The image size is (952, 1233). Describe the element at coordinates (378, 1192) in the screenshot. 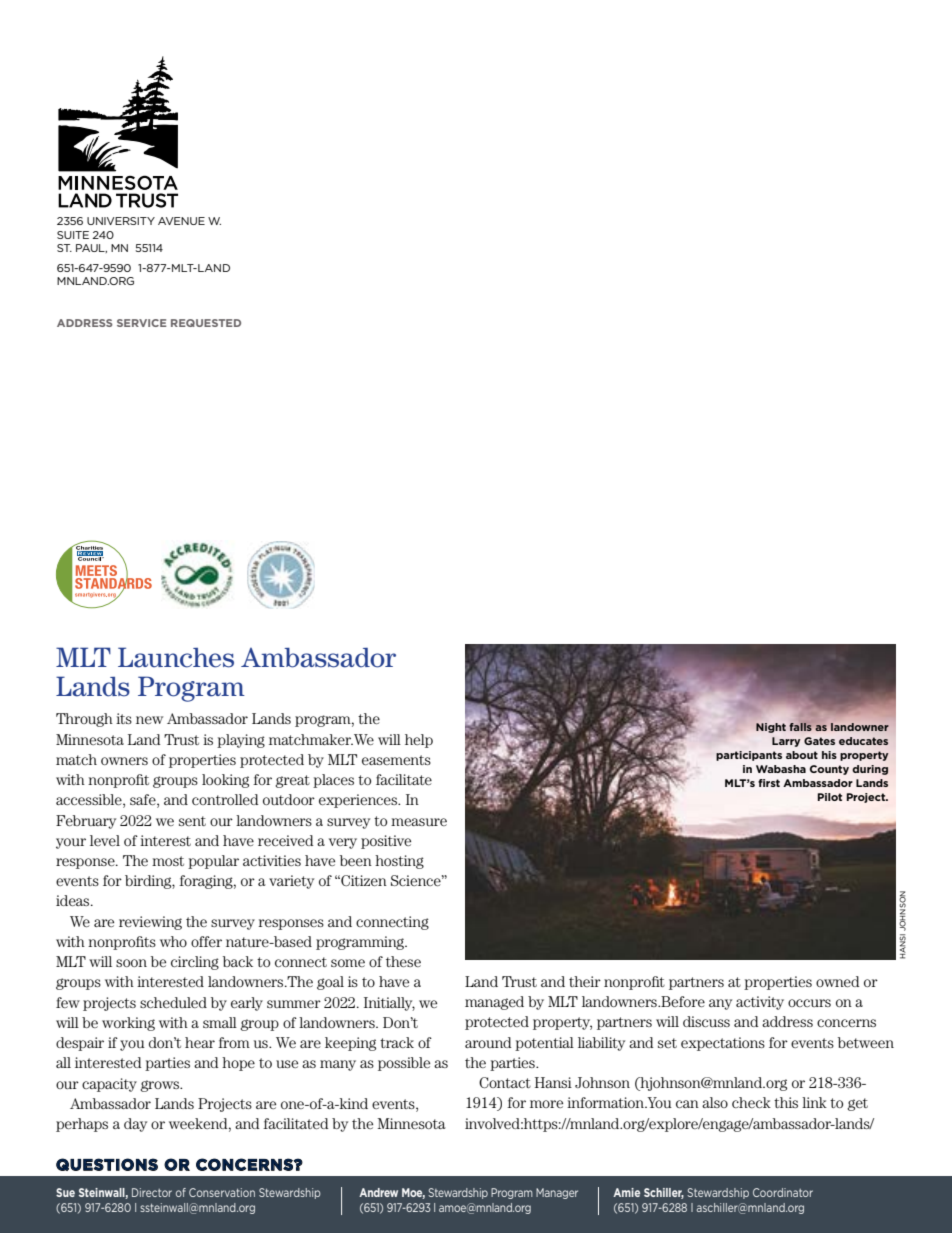

I see `Andrew` at that location.
